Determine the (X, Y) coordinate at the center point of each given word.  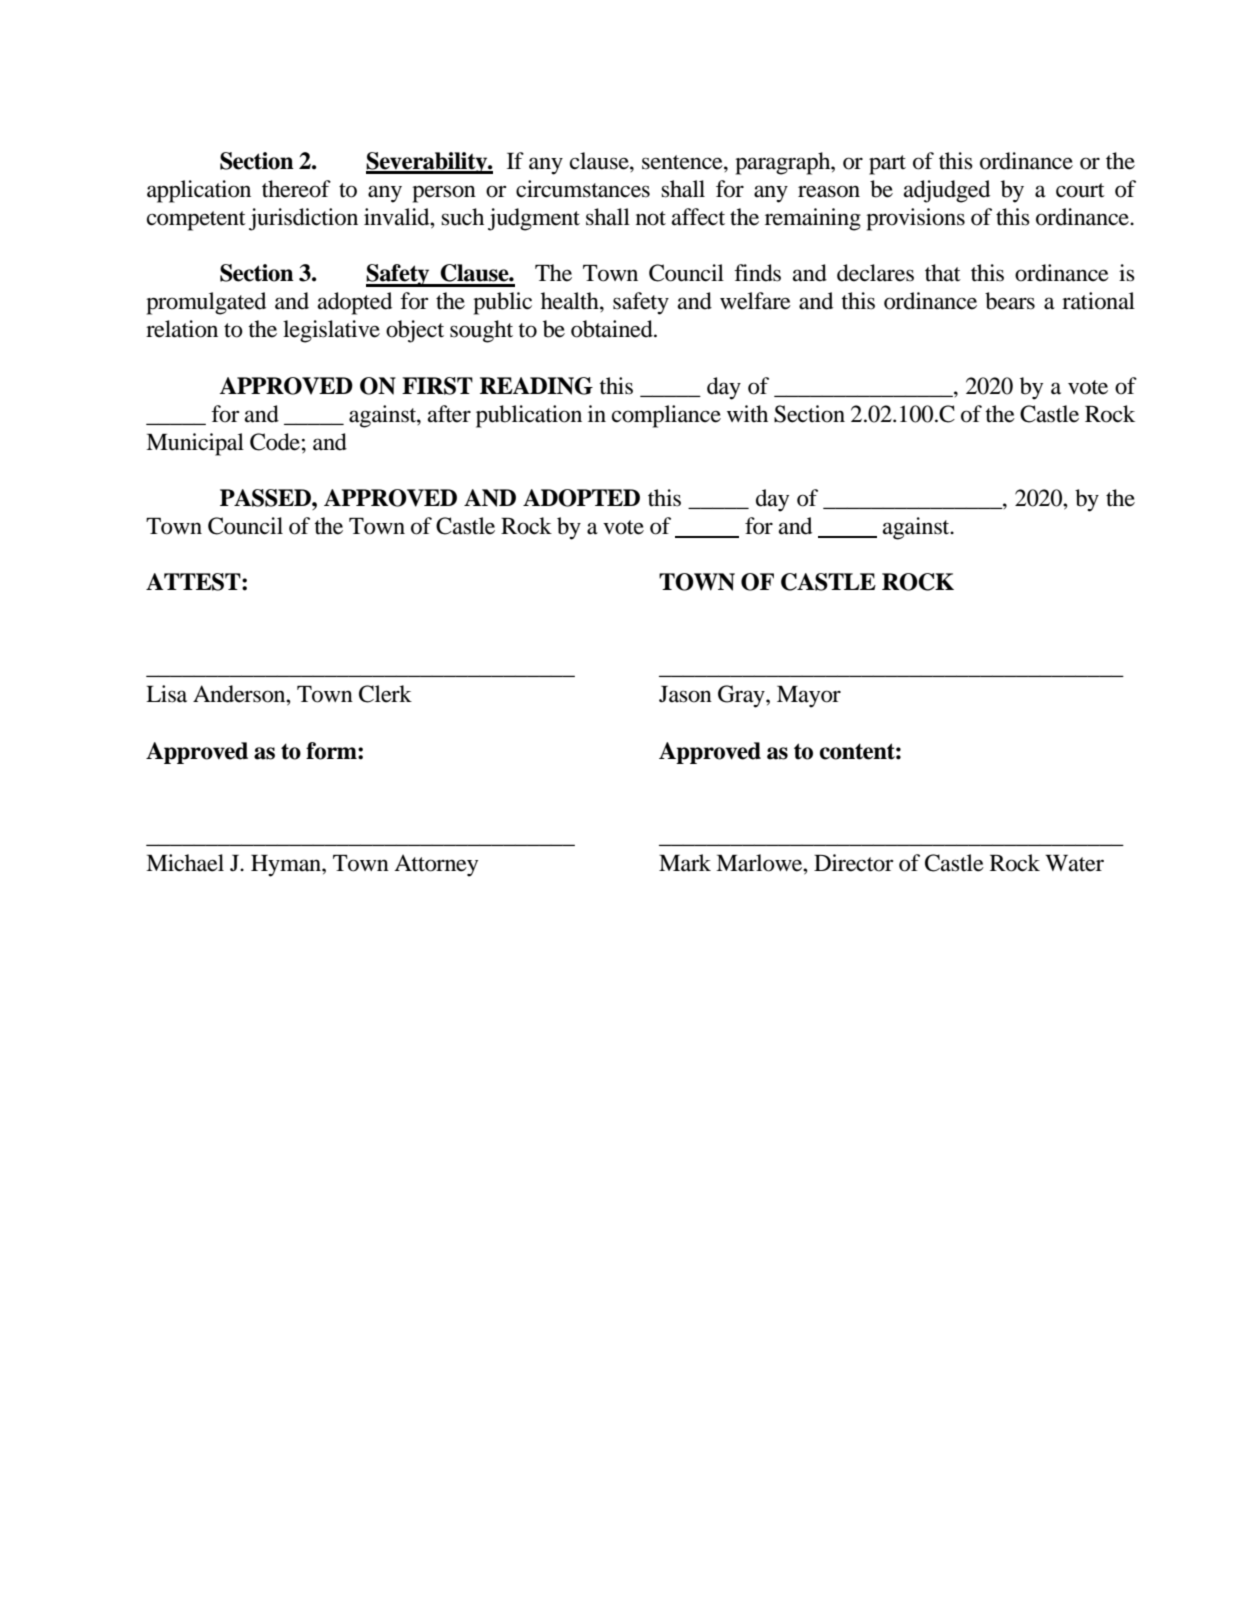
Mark (685, 863)
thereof (296, 189)
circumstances (583, 189)
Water (1074, 863)
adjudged (947, 191)
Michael (185, 863)
